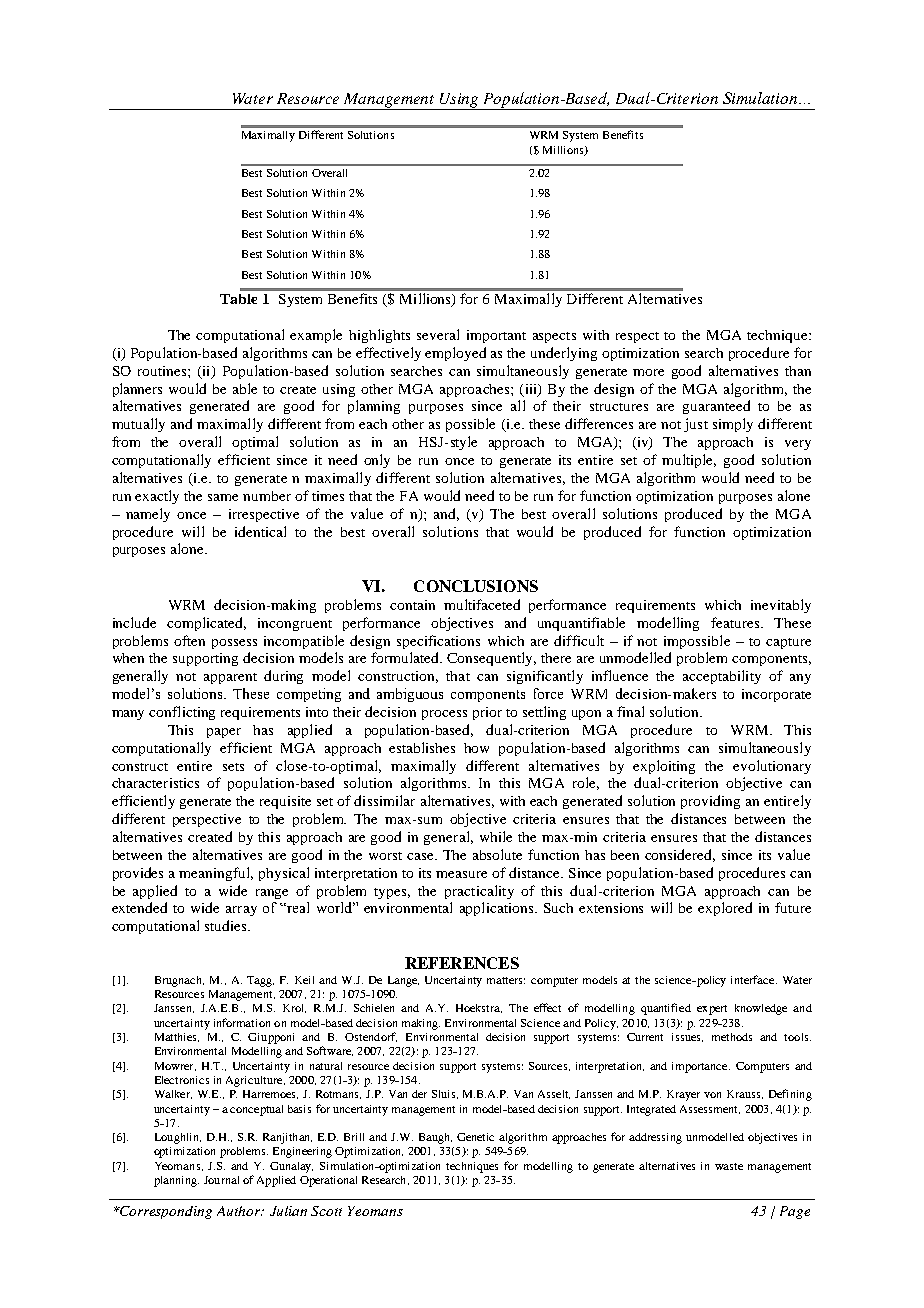  Describe the element at coordinates (476, 748) in the screenshot. I see `how` at that location.
